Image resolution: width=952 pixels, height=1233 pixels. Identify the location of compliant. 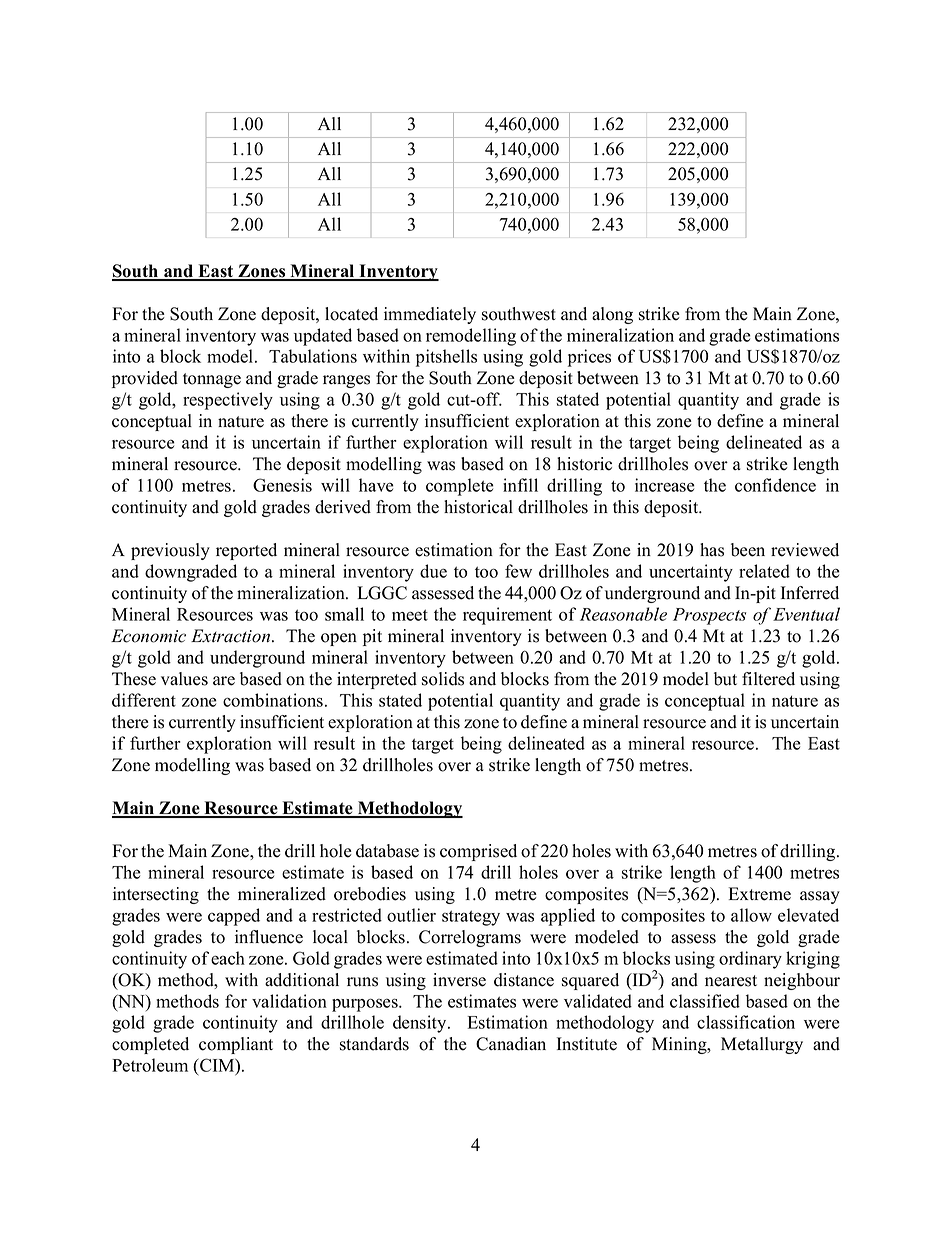
(236, 1045).
